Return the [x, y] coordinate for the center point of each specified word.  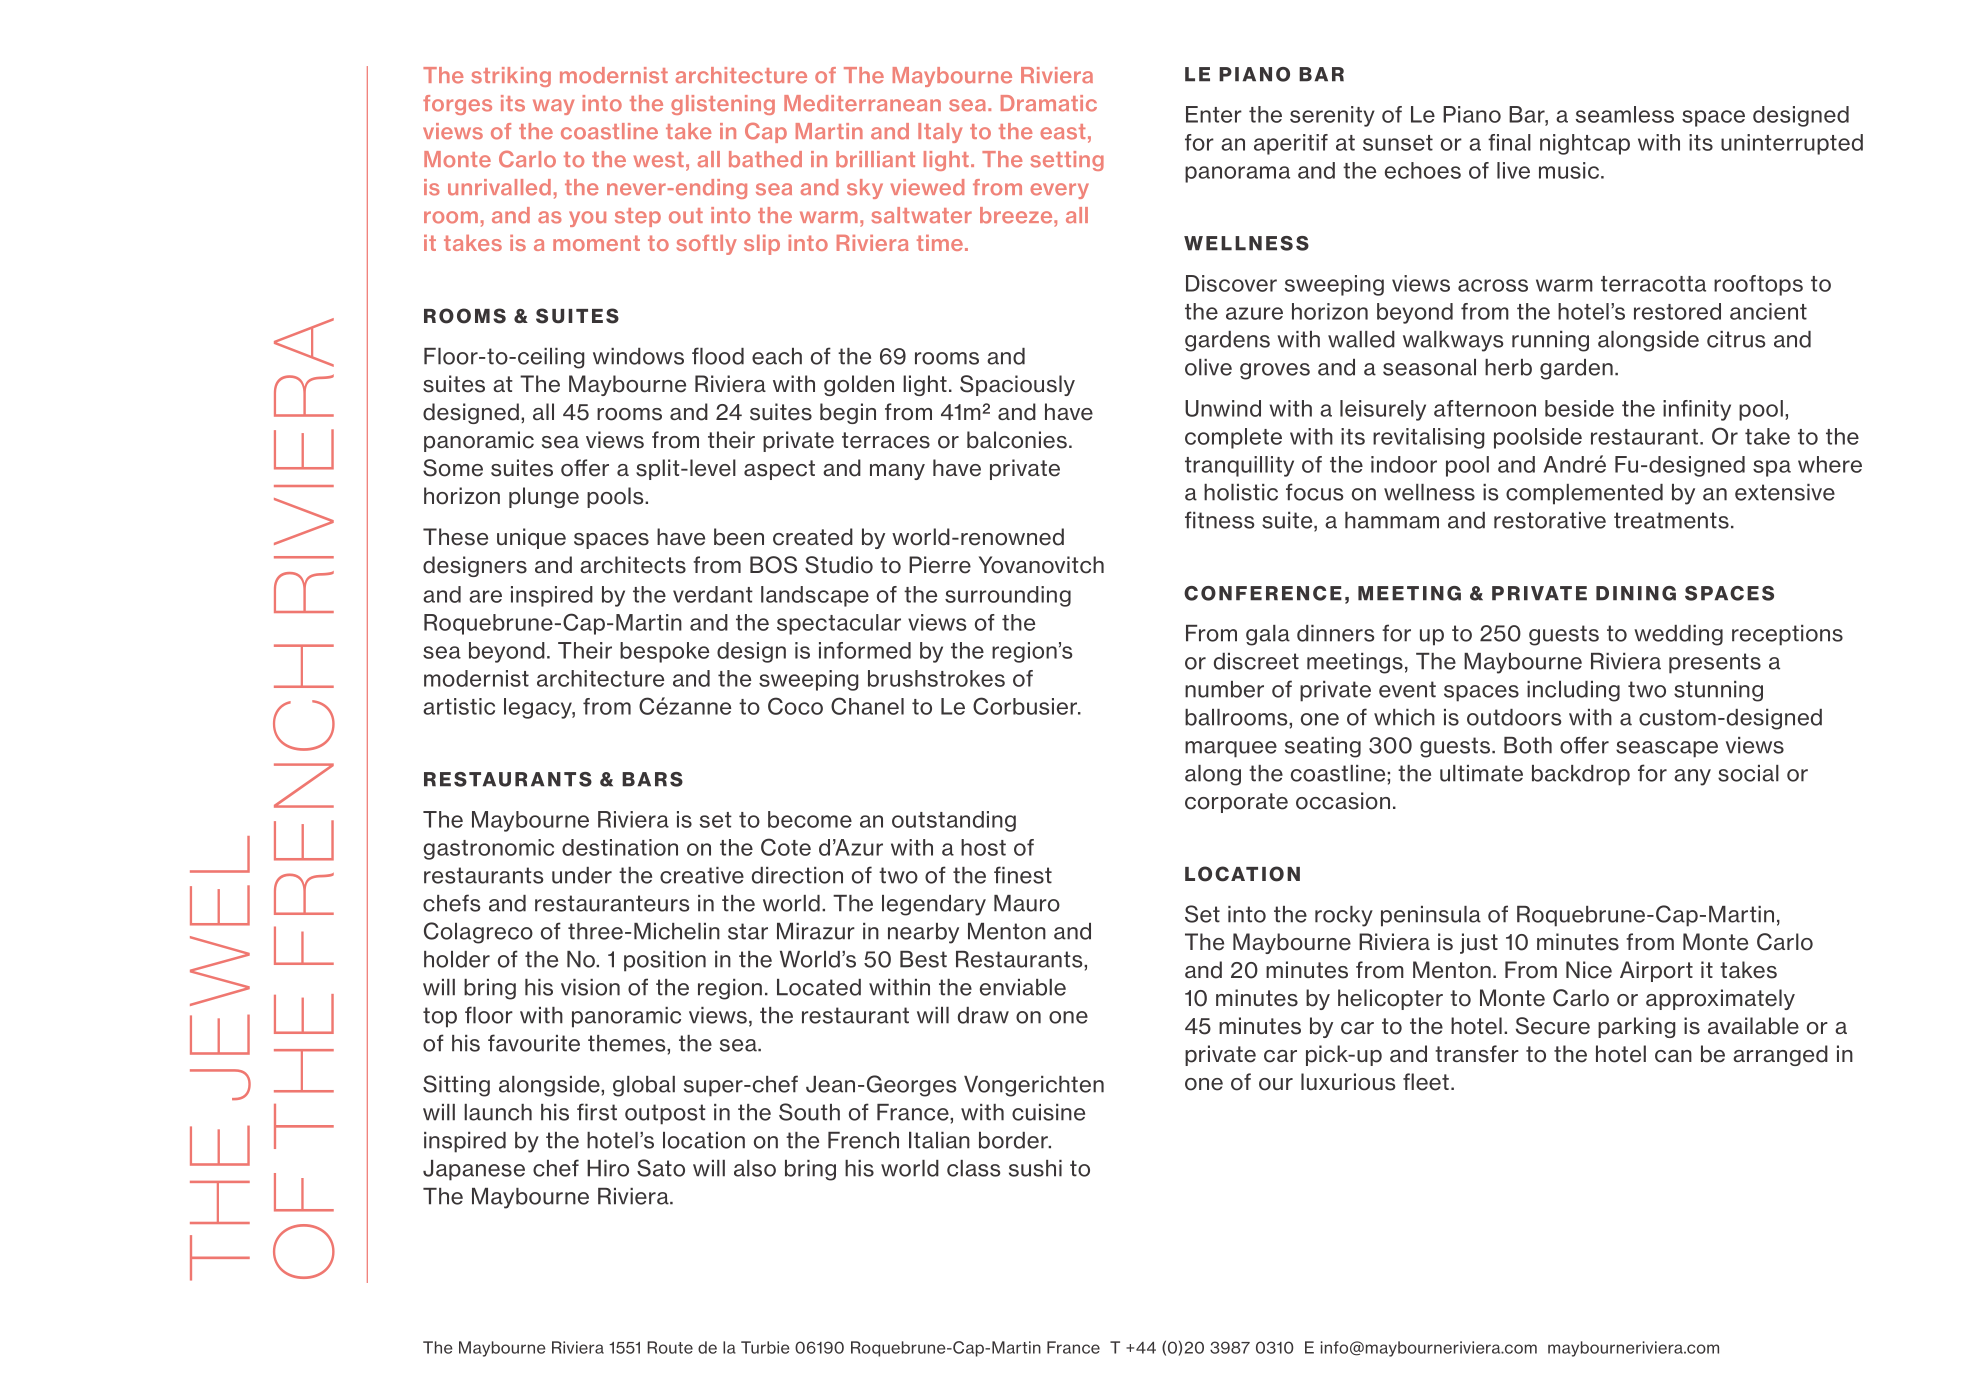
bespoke [664, 652]
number [1224, 689]
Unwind [1223, 408]
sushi [1035, 1168]
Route [670, 1347]
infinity [1697, 410]
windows [638, 356]
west [659, 160]
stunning [1718, 691]
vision [590, 987]
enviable [1023, 987]
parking [1636, 1027]
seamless [1625, 114]
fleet [1426, 1082]
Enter [1214, 114]
